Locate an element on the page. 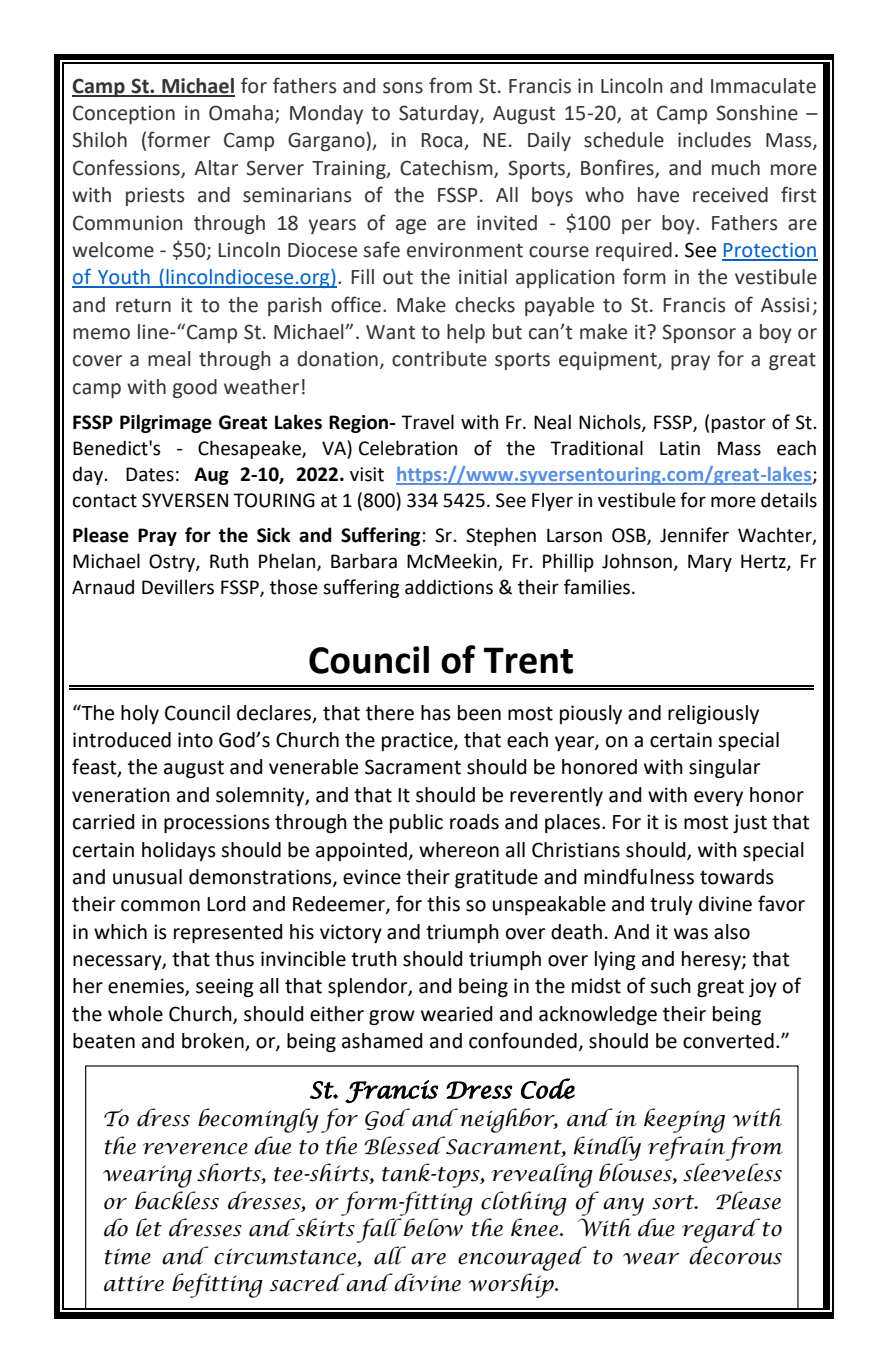 This image has height=1372, width=887. Sponsor is located at coordinates (699, 333).
